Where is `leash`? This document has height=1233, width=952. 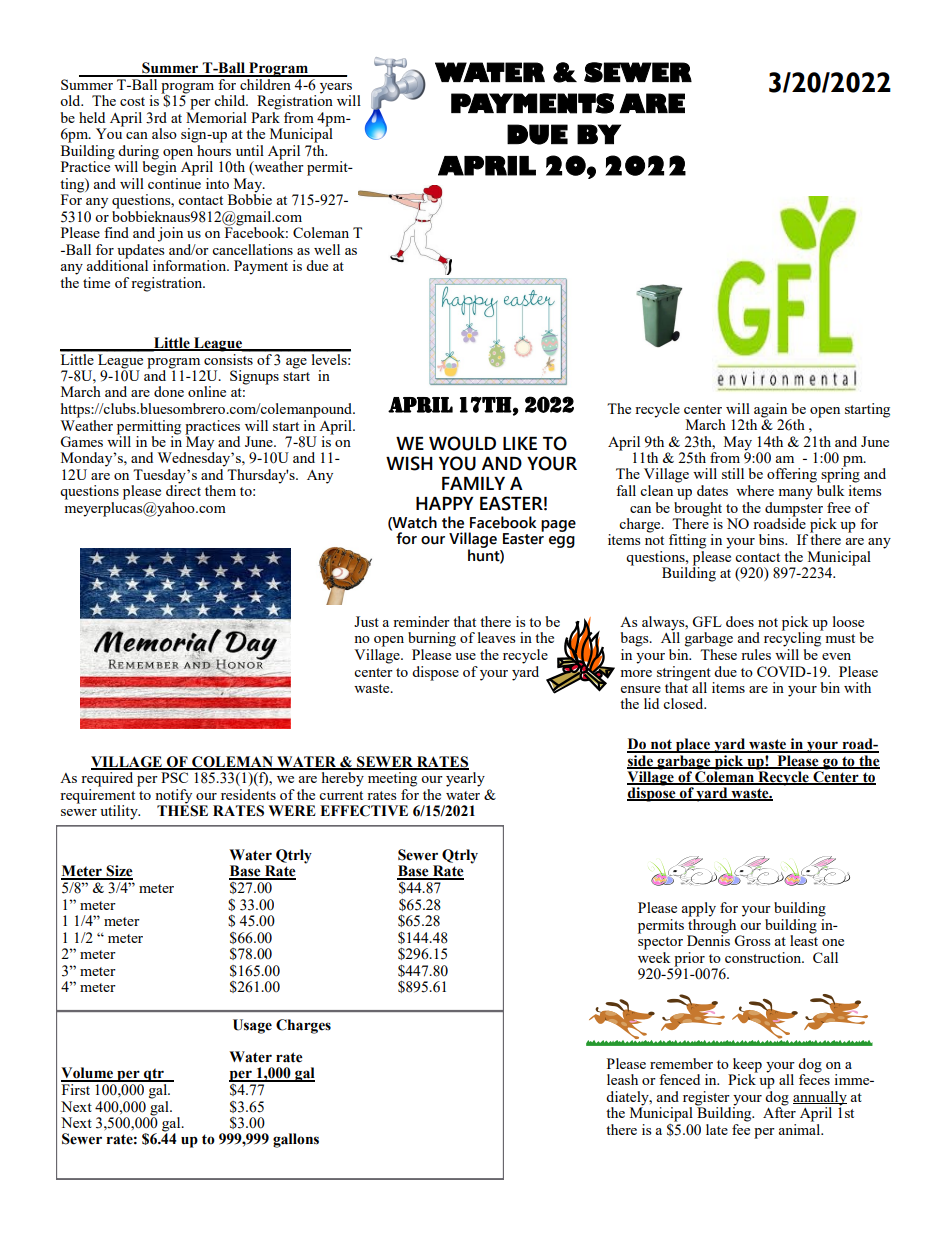 leash is located at coordinates (622, 1079).
